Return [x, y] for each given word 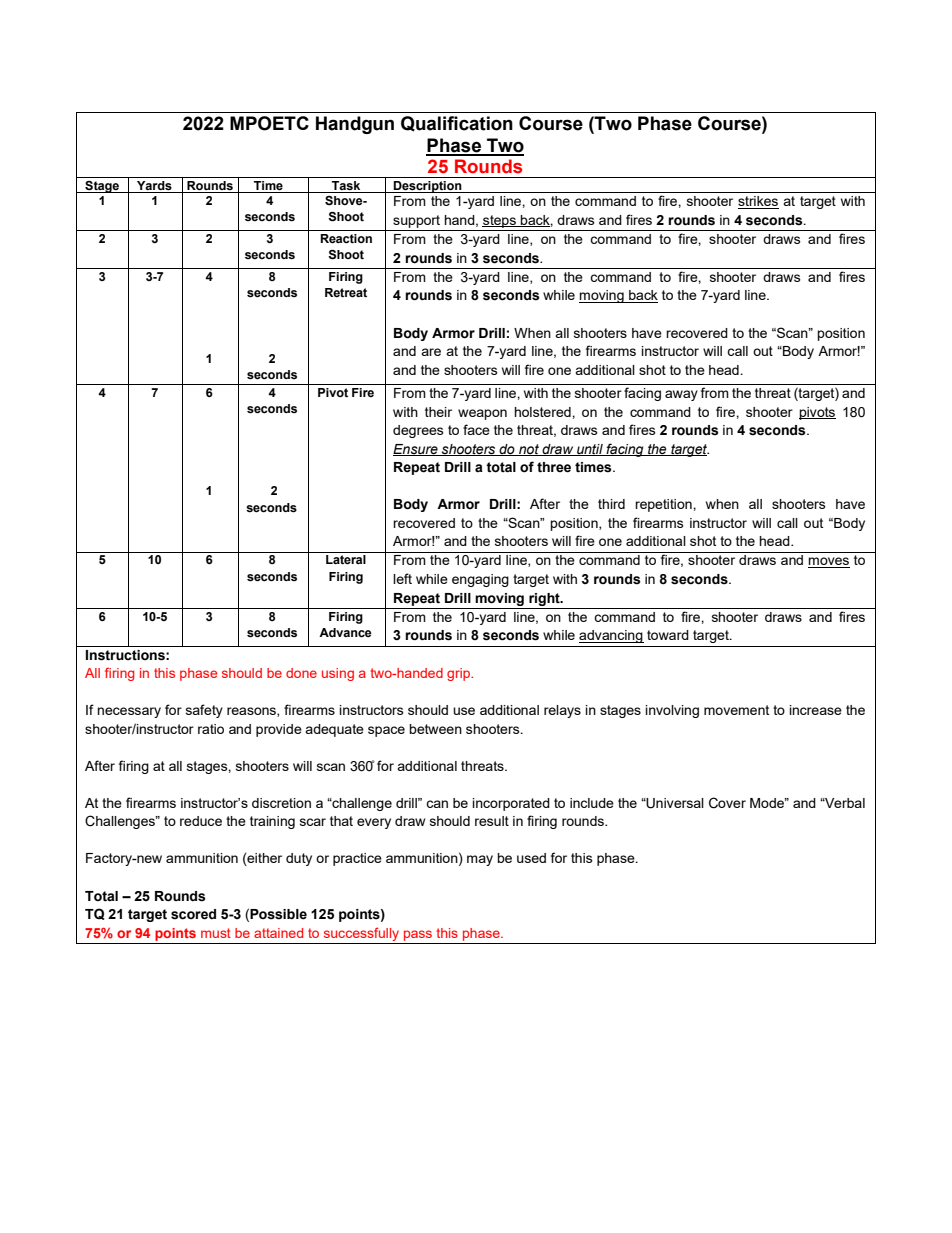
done [301, 673]
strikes [758, 202]
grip [459, 674]
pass [418, 935]
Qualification [457, 124]
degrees [418, 431]
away [681, 395]
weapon [482, 414]
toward [668, 635]
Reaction [346, 239]
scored [193, 914]
